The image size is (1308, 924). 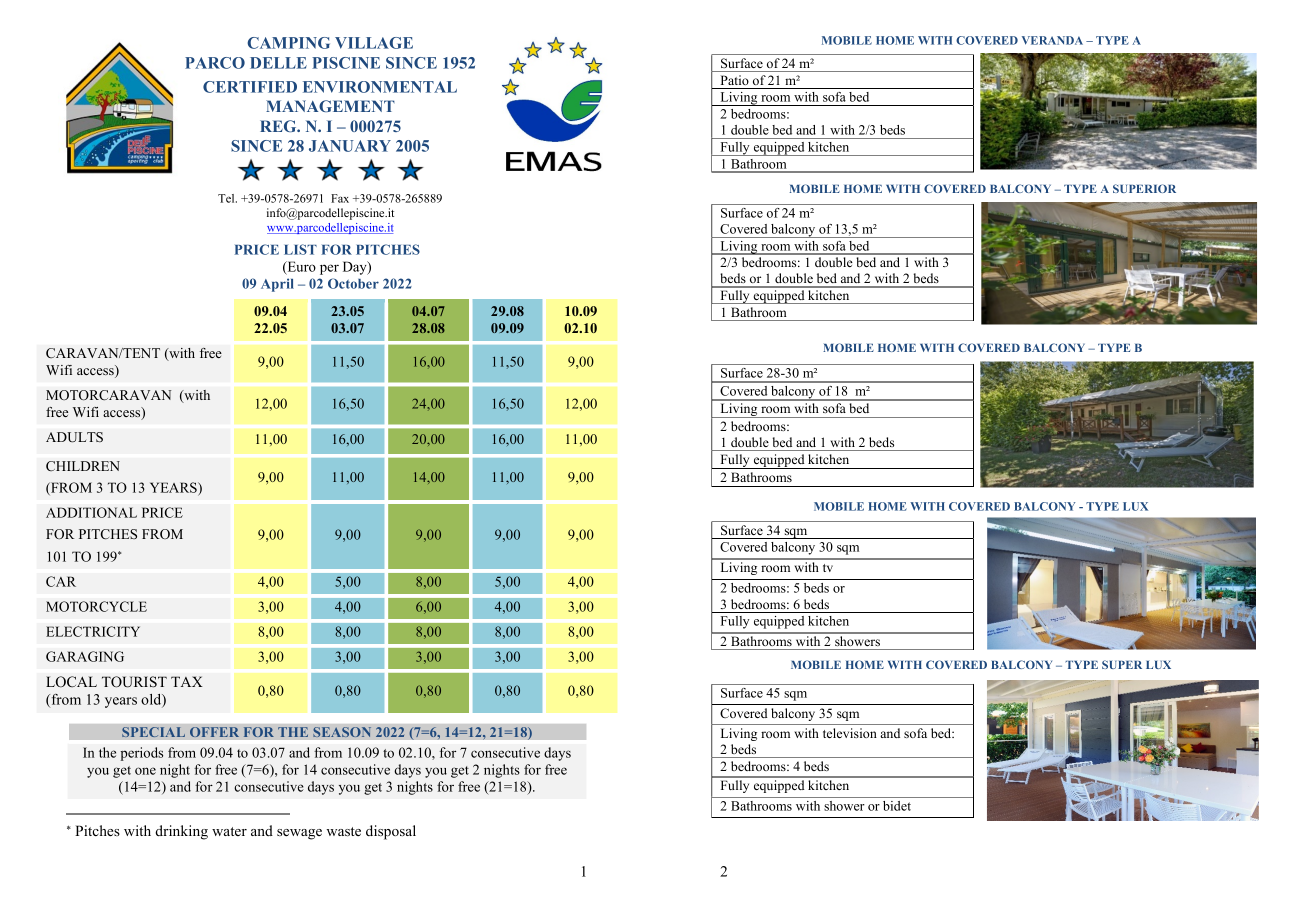 What do you see at coordinates (250, 87) in the image?
I see `CERTIFIED` at bounding box center [250, 87].
